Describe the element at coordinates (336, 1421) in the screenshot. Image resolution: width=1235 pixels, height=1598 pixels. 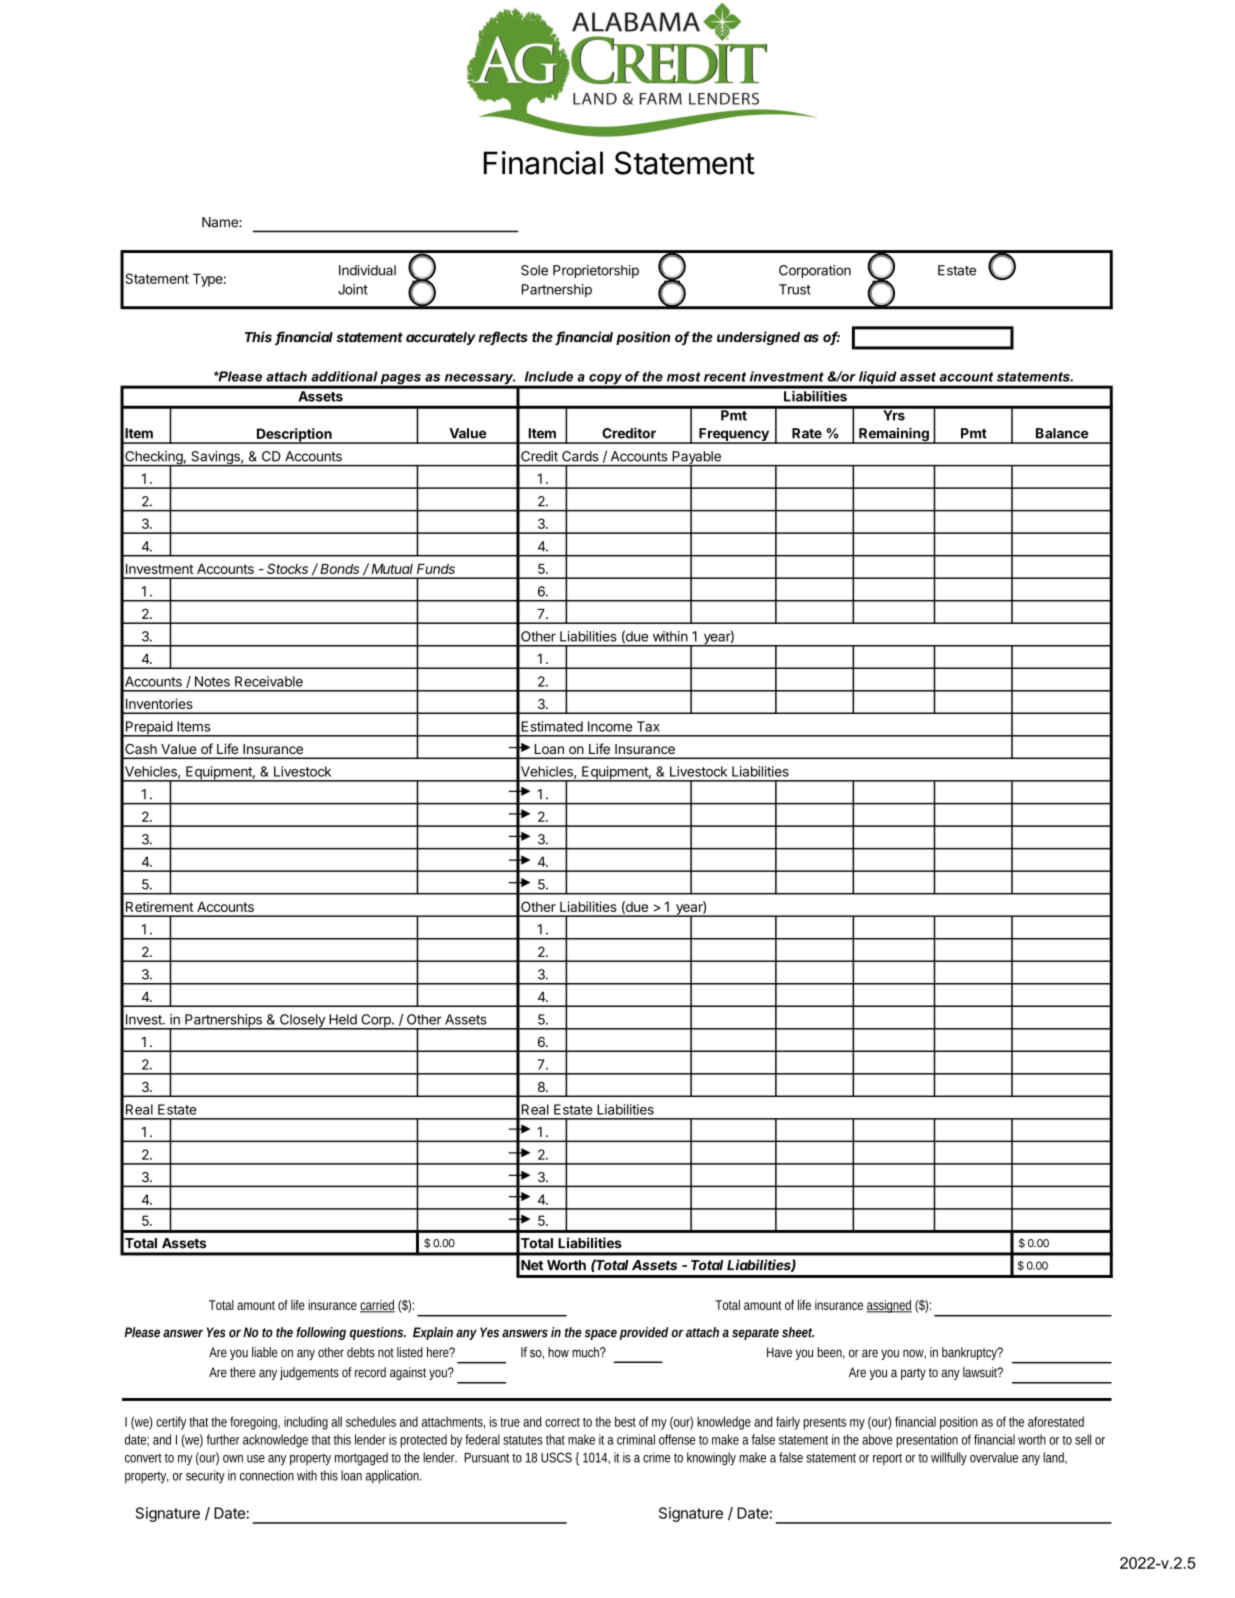
I see `all` at that location.
